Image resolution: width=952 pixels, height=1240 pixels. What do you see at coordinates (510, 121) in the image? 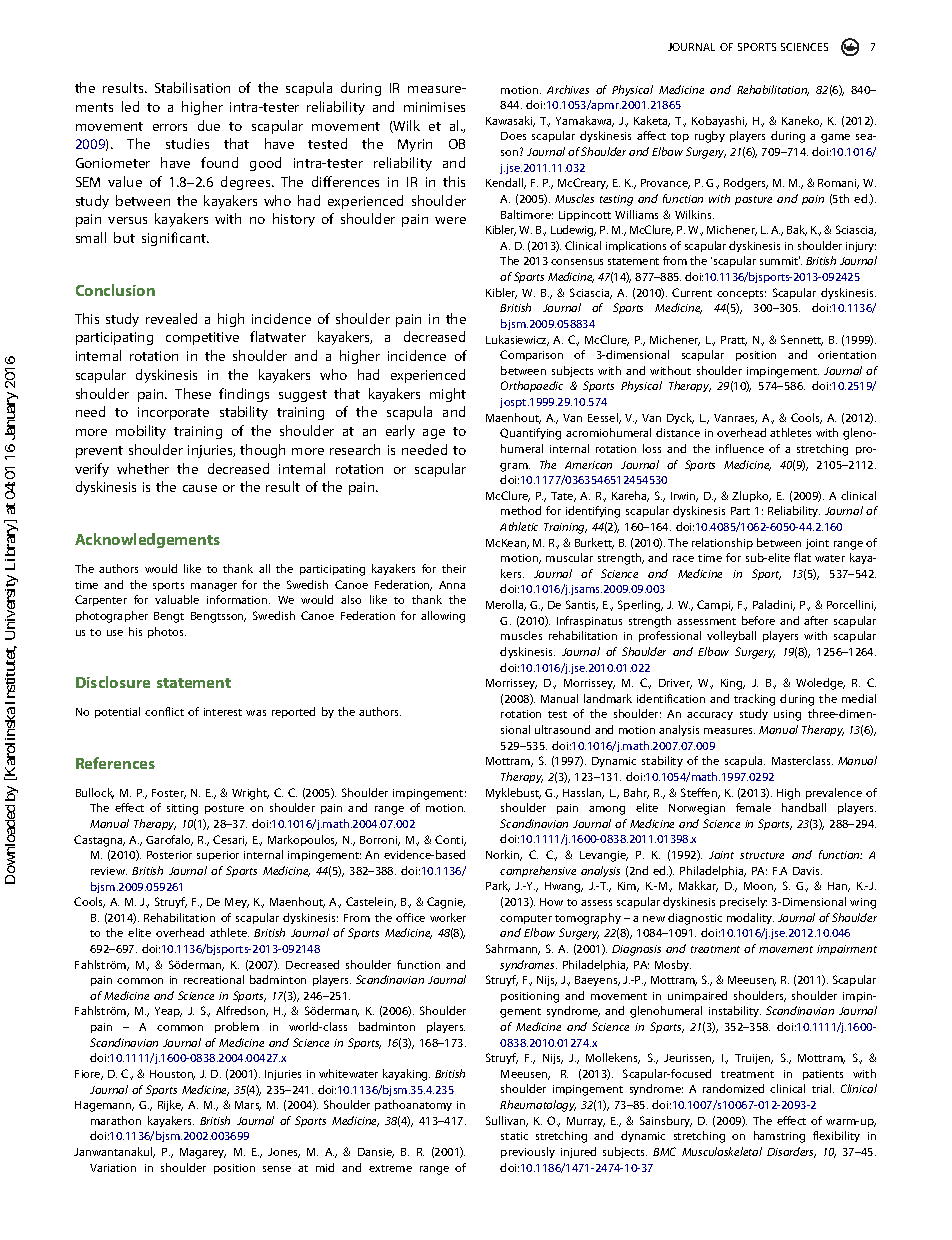
I see `Kawasaki` at bounding box center [510, 121].
